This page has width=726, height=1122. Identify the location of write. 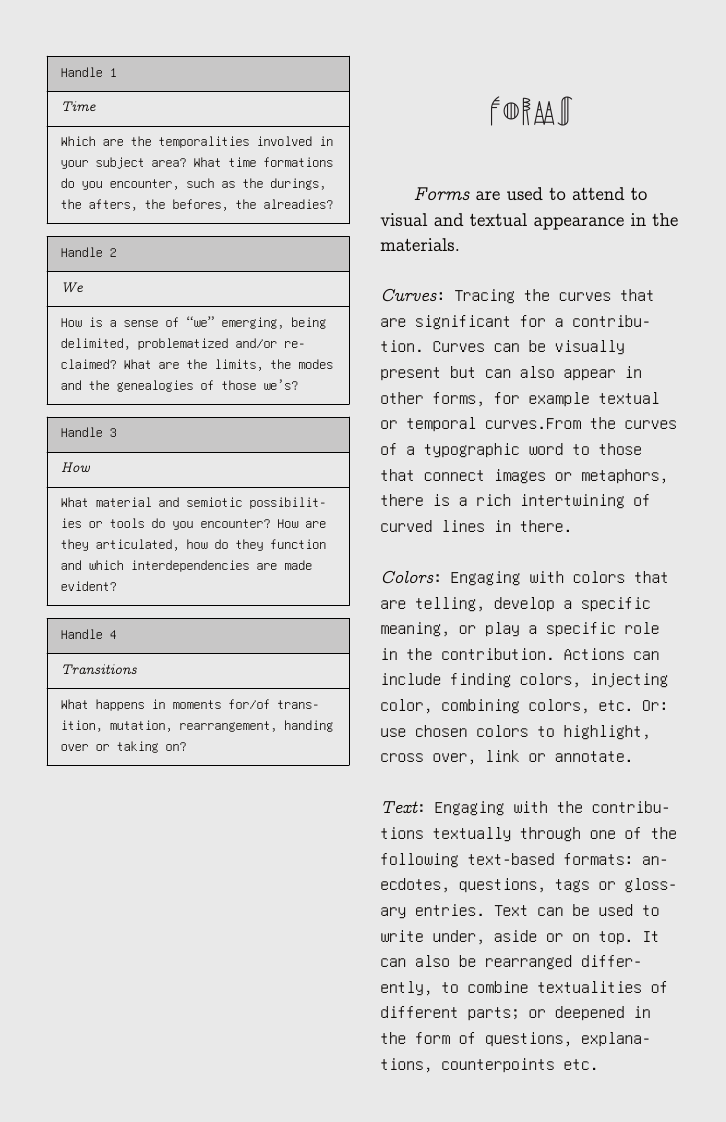
(402, 936).
